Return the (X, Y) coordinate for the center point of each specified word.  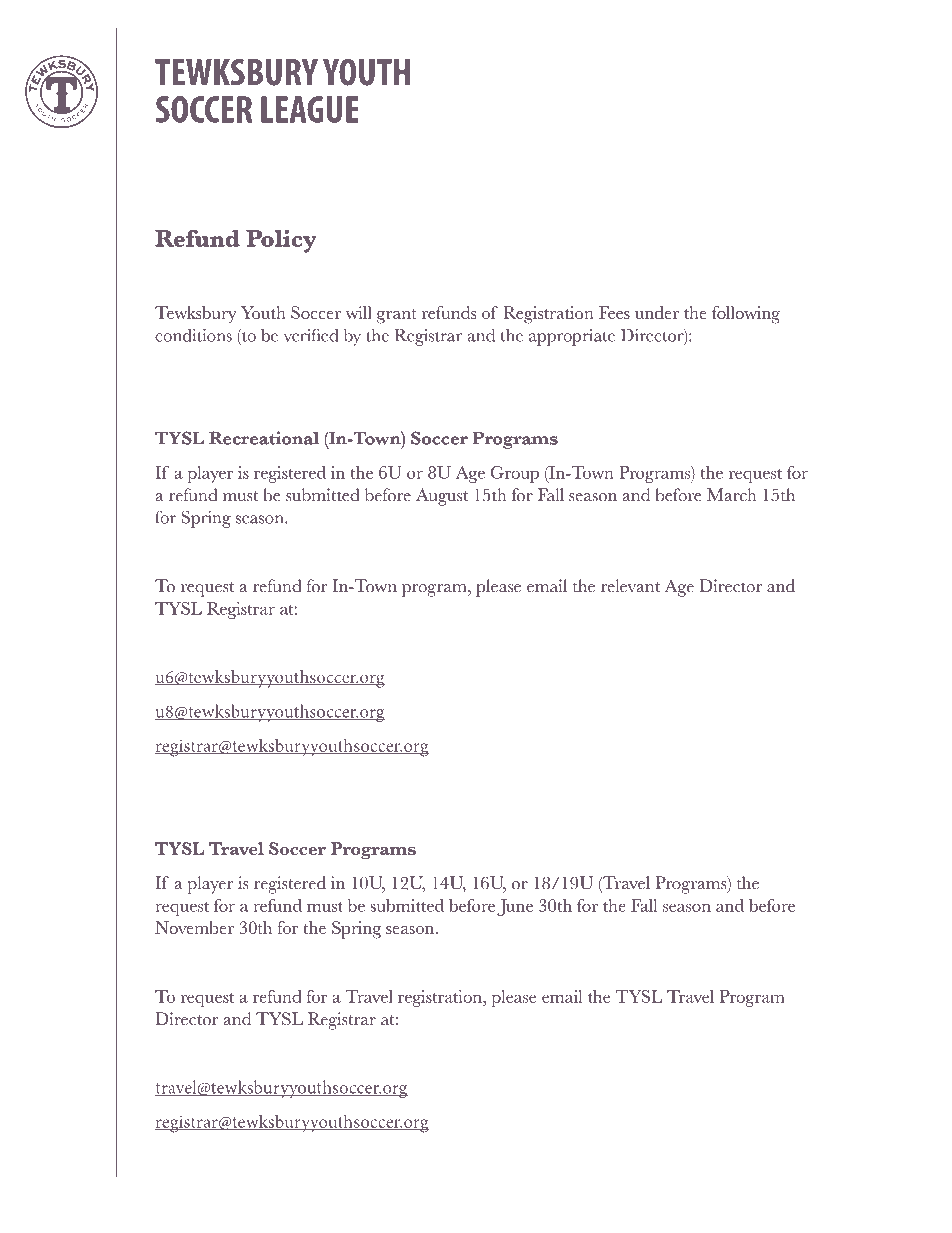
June (515, 907)
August (442, 497)
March (732, 495)
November (194, 927)
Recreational (264, 438)
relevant (630, 586)
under (657, 312)
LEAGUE (310, 109)
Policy (281, 241)
